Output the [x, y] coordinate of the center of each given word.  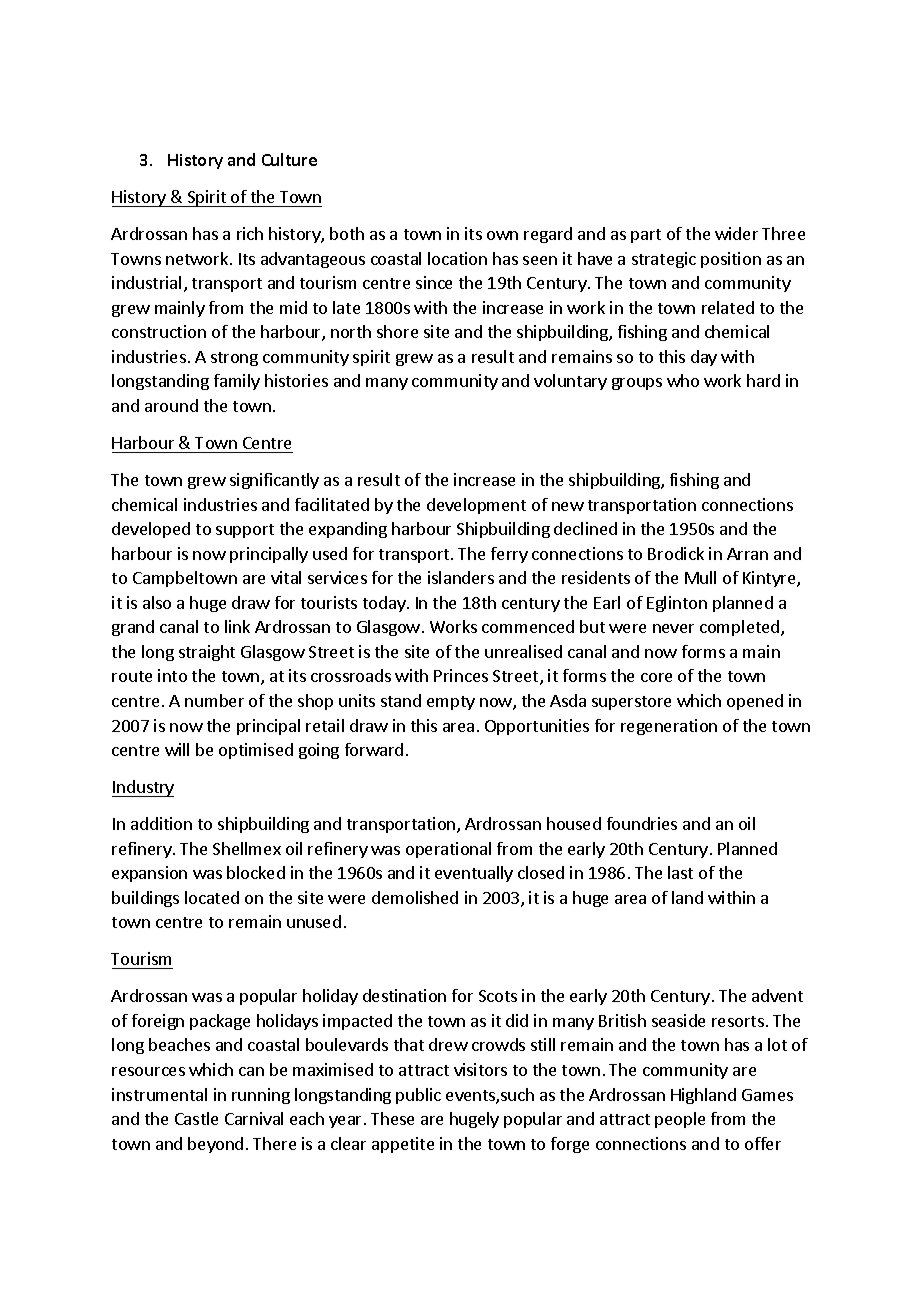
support [245, 531]
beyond [215, 1145]
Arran [747, 554]
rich [250, 233]
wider [736, 233]
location [457, 258]
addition [161, 823]
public [418, 1096]
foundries [642, 823]
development [476, 506]
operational [448, 850]
